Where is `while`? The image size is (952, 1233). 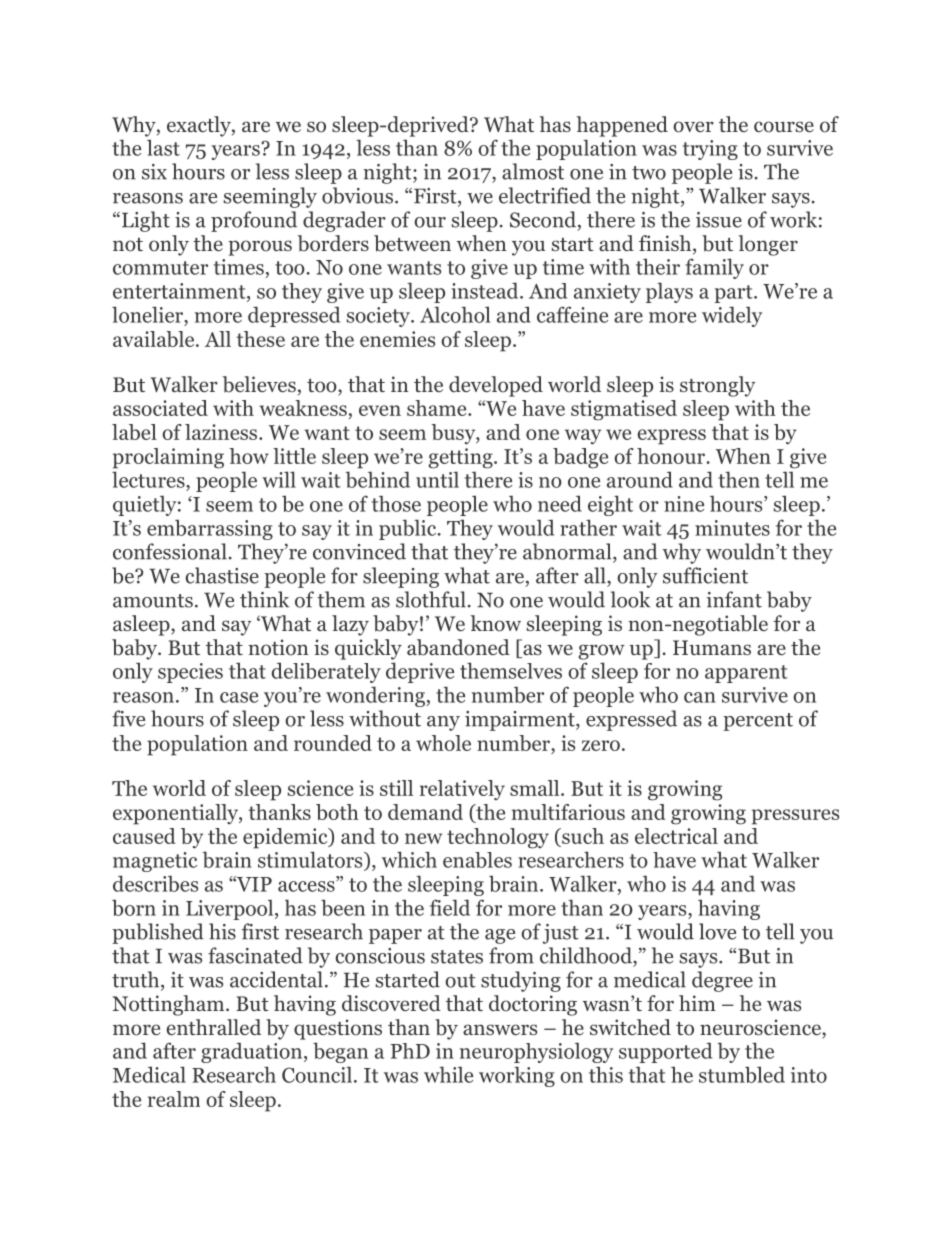
while is located at coordinates (448, 1074).
